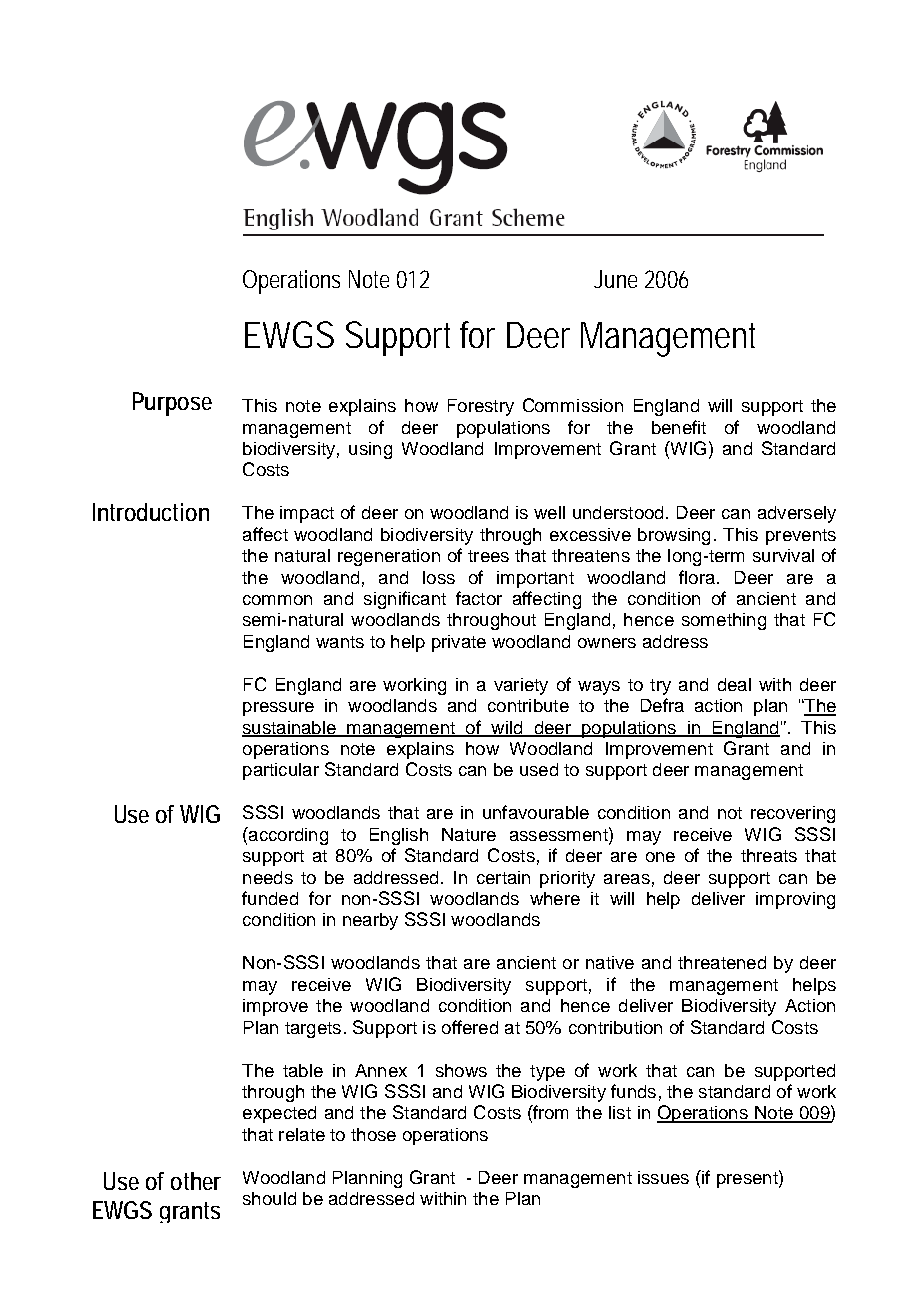 The image size is (924, 1308). What do you see at coordinates (734, 684) in the screenshot?
I see `deal` at bounding box center [734, 684].
